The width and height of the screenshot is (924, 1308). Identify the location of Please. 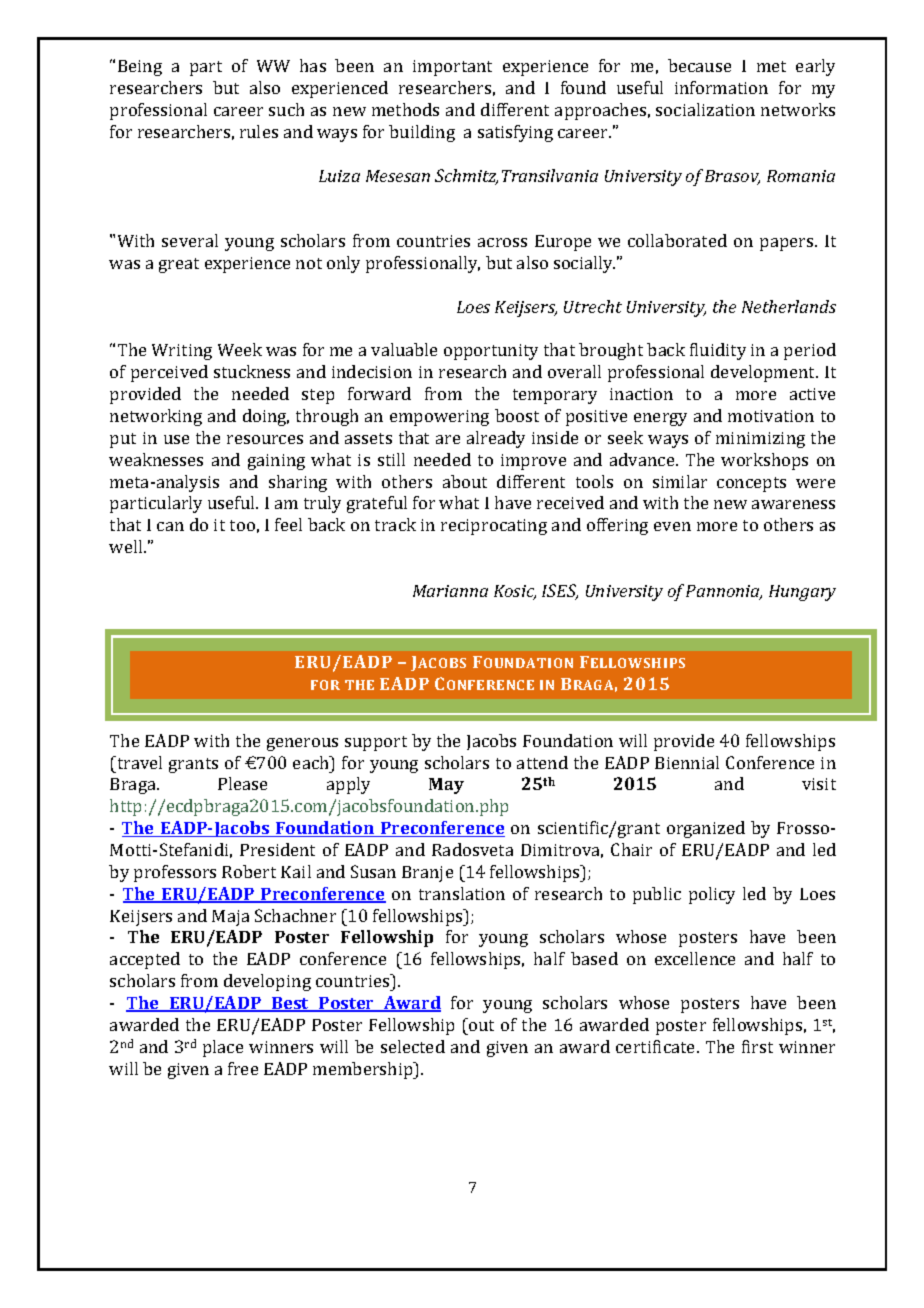
(242, 783).
